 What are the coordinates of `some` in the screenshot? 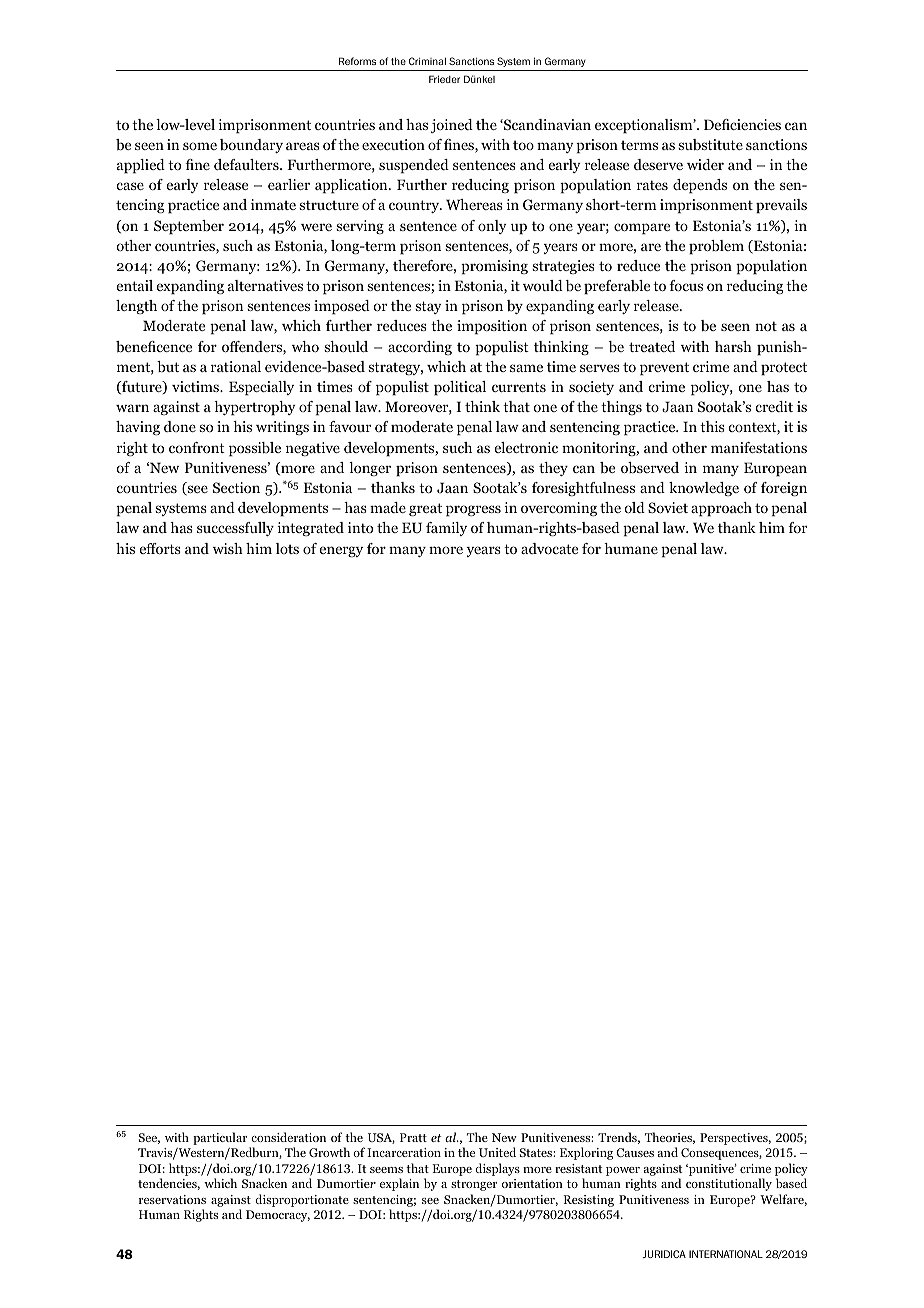 It's located at (200, 146).
